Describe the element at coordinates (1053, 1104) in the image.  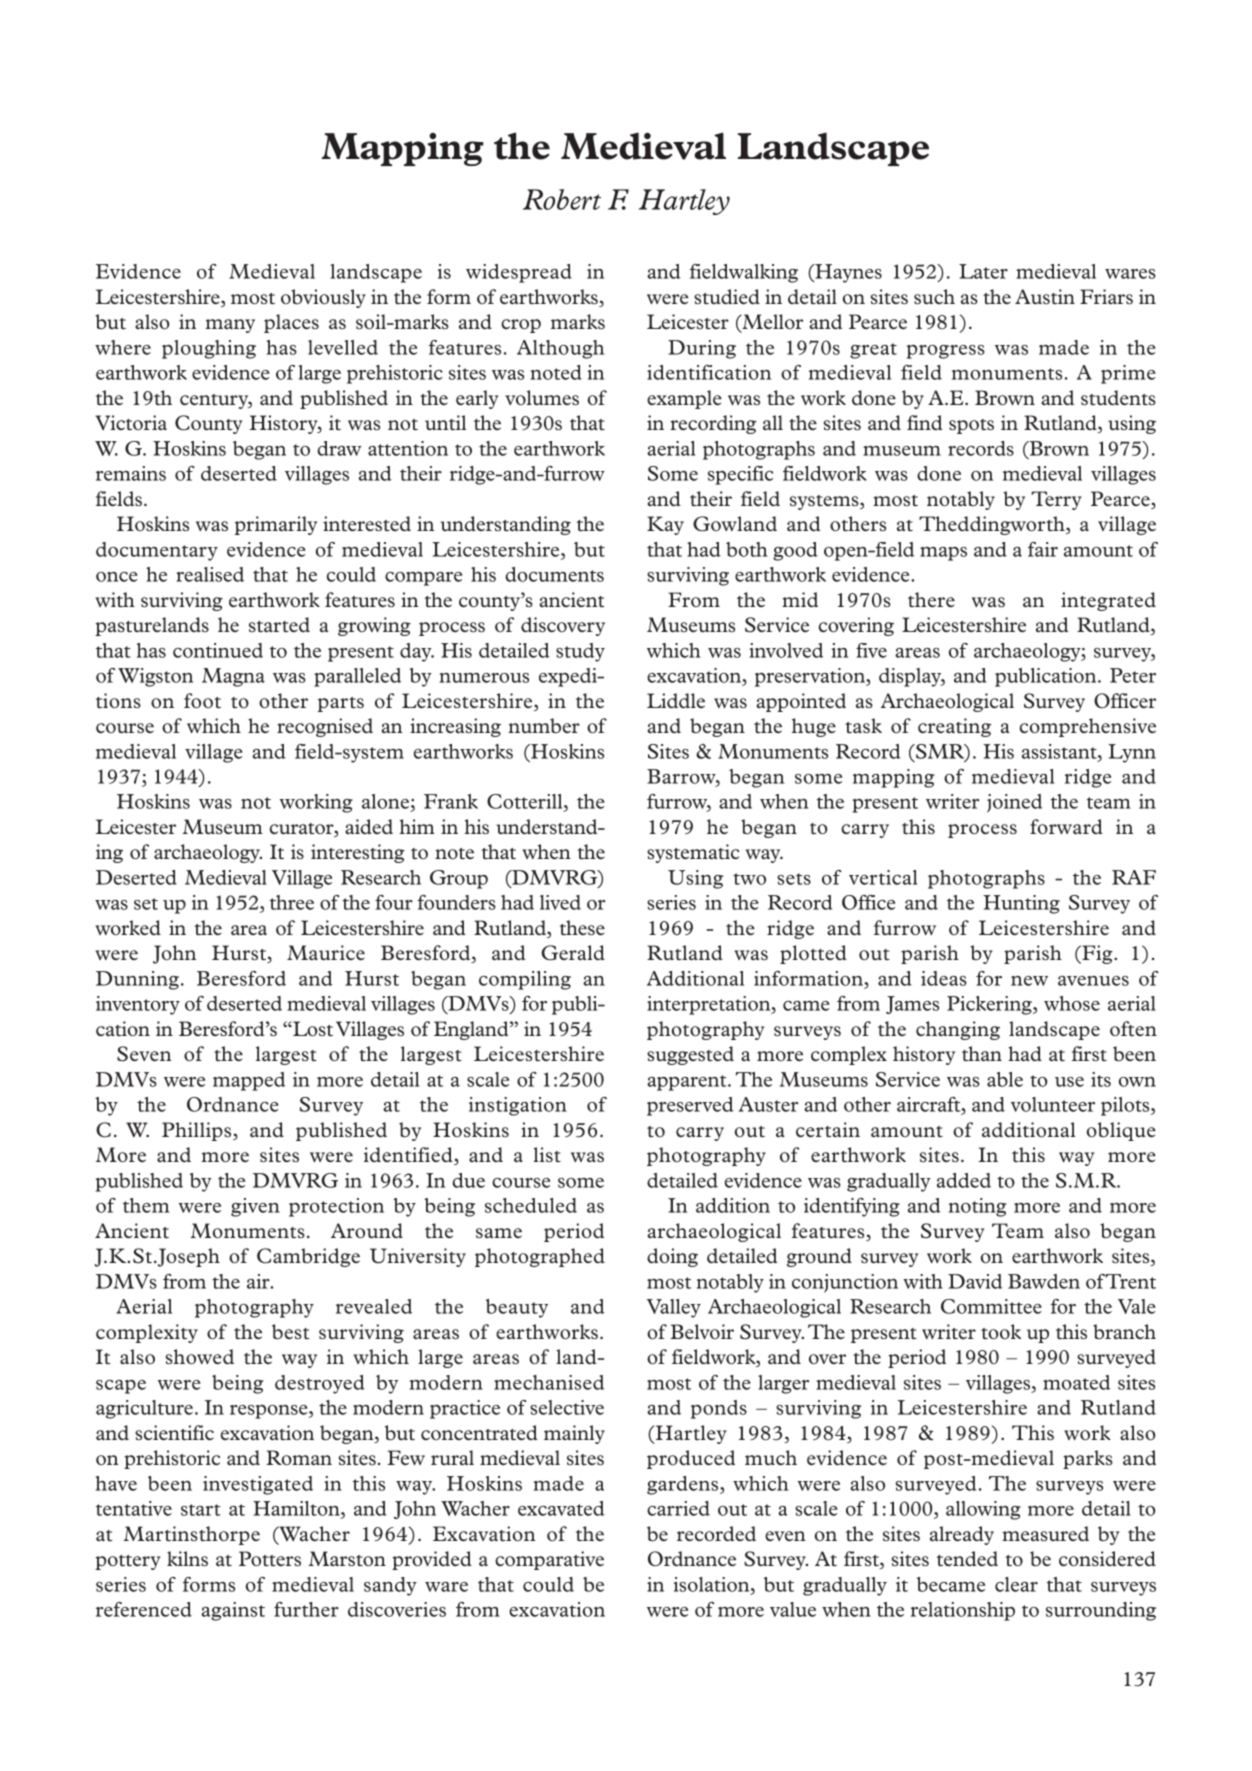
I see `volunteer` at that location.
